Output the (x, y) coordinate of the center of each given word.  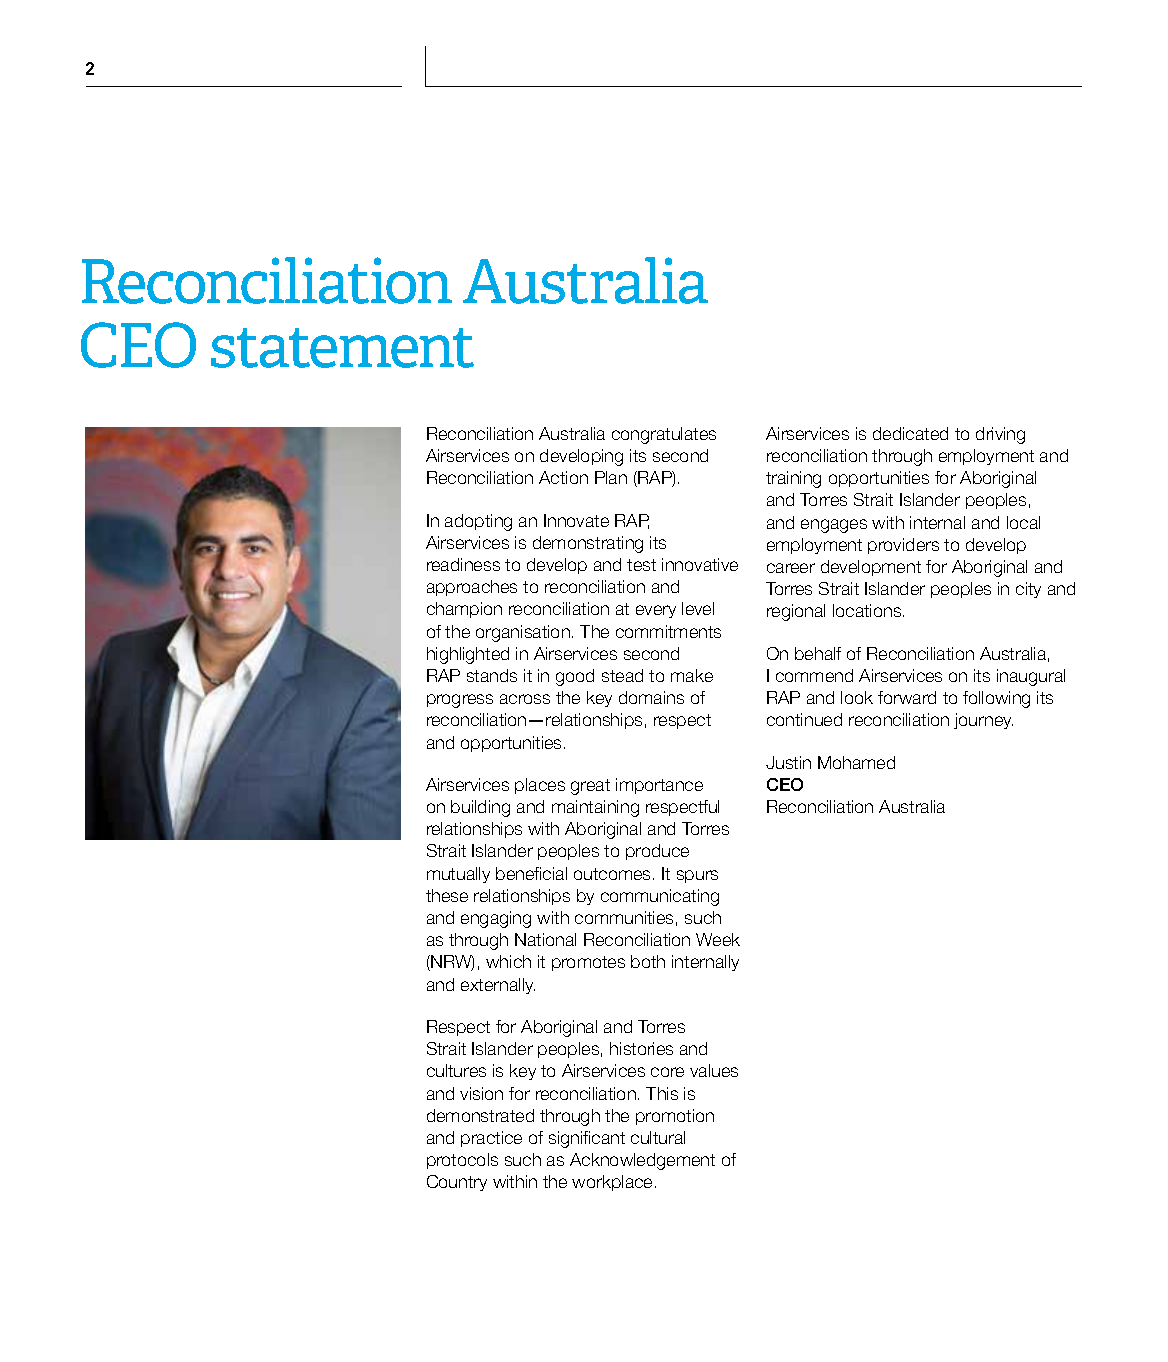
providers (903, 546)
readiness (463, 564)
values (714, 1070)
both (648, 961)
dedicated (910, 433)
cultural (658, 1137)
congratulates (664, 435)
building (480, 808)
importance (659, 786)
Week (718, 939)
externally (498, 986)
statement (342, 348)
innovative (700, 564)
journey (983, 721)
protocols (462, 1161)
